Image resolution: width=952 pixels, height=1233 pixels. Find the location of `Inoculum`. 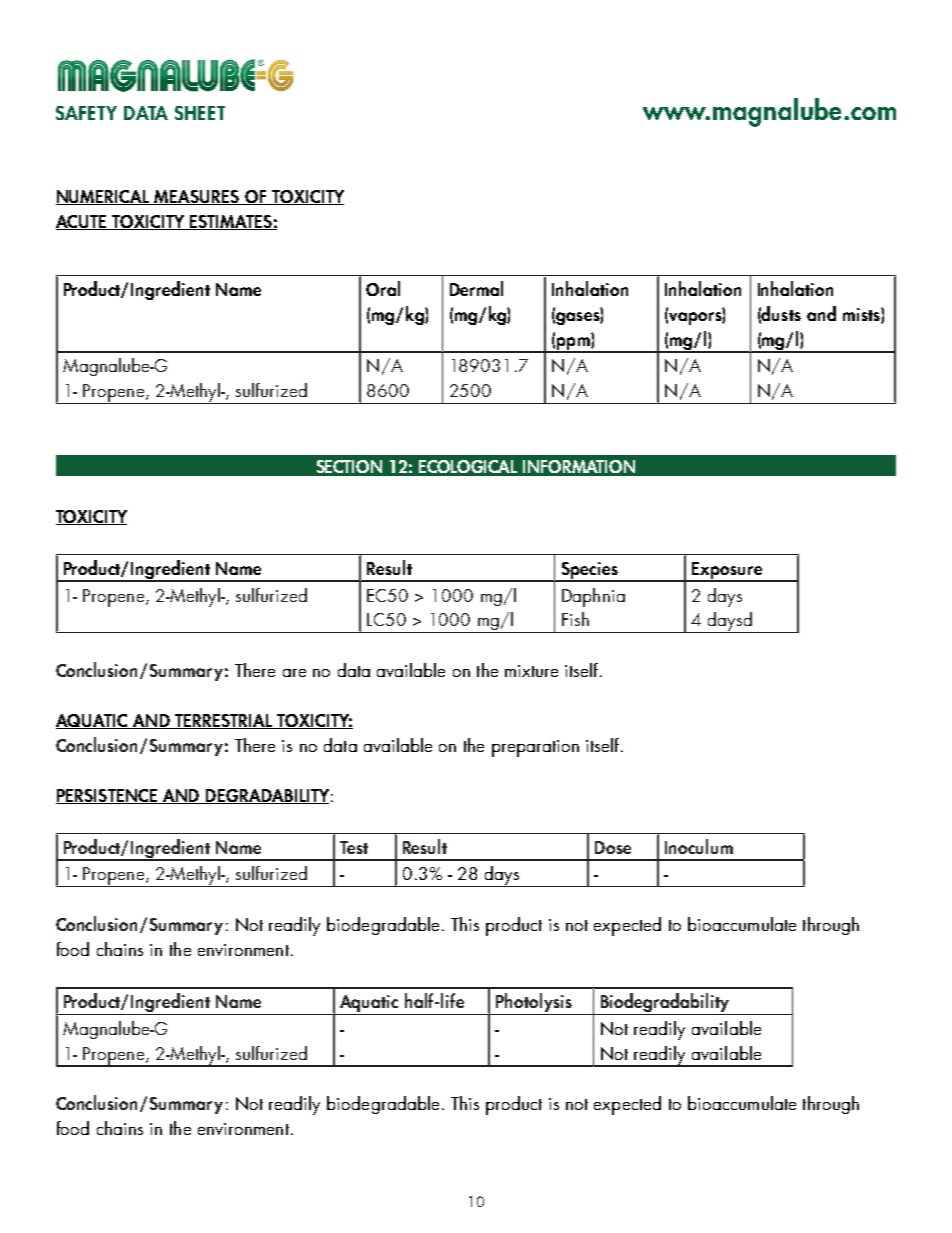

Inoculum is located at coordinates (699, 846).
